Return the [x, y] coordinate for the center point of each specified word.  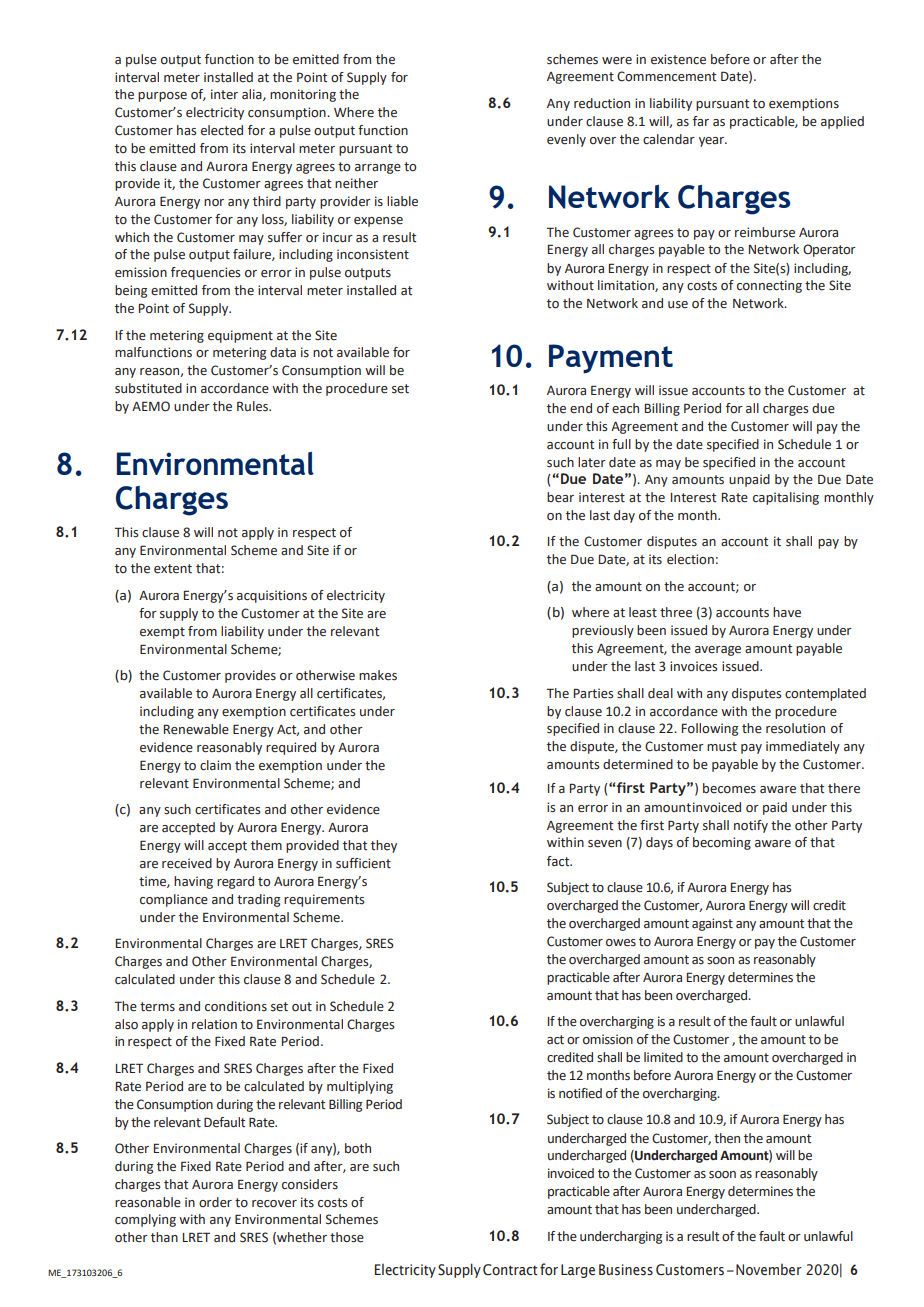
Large [578, 1271]
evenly [566, 140]
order [215, 1202]
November [769, 1270]
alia [253, 95]
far [701, 121]
